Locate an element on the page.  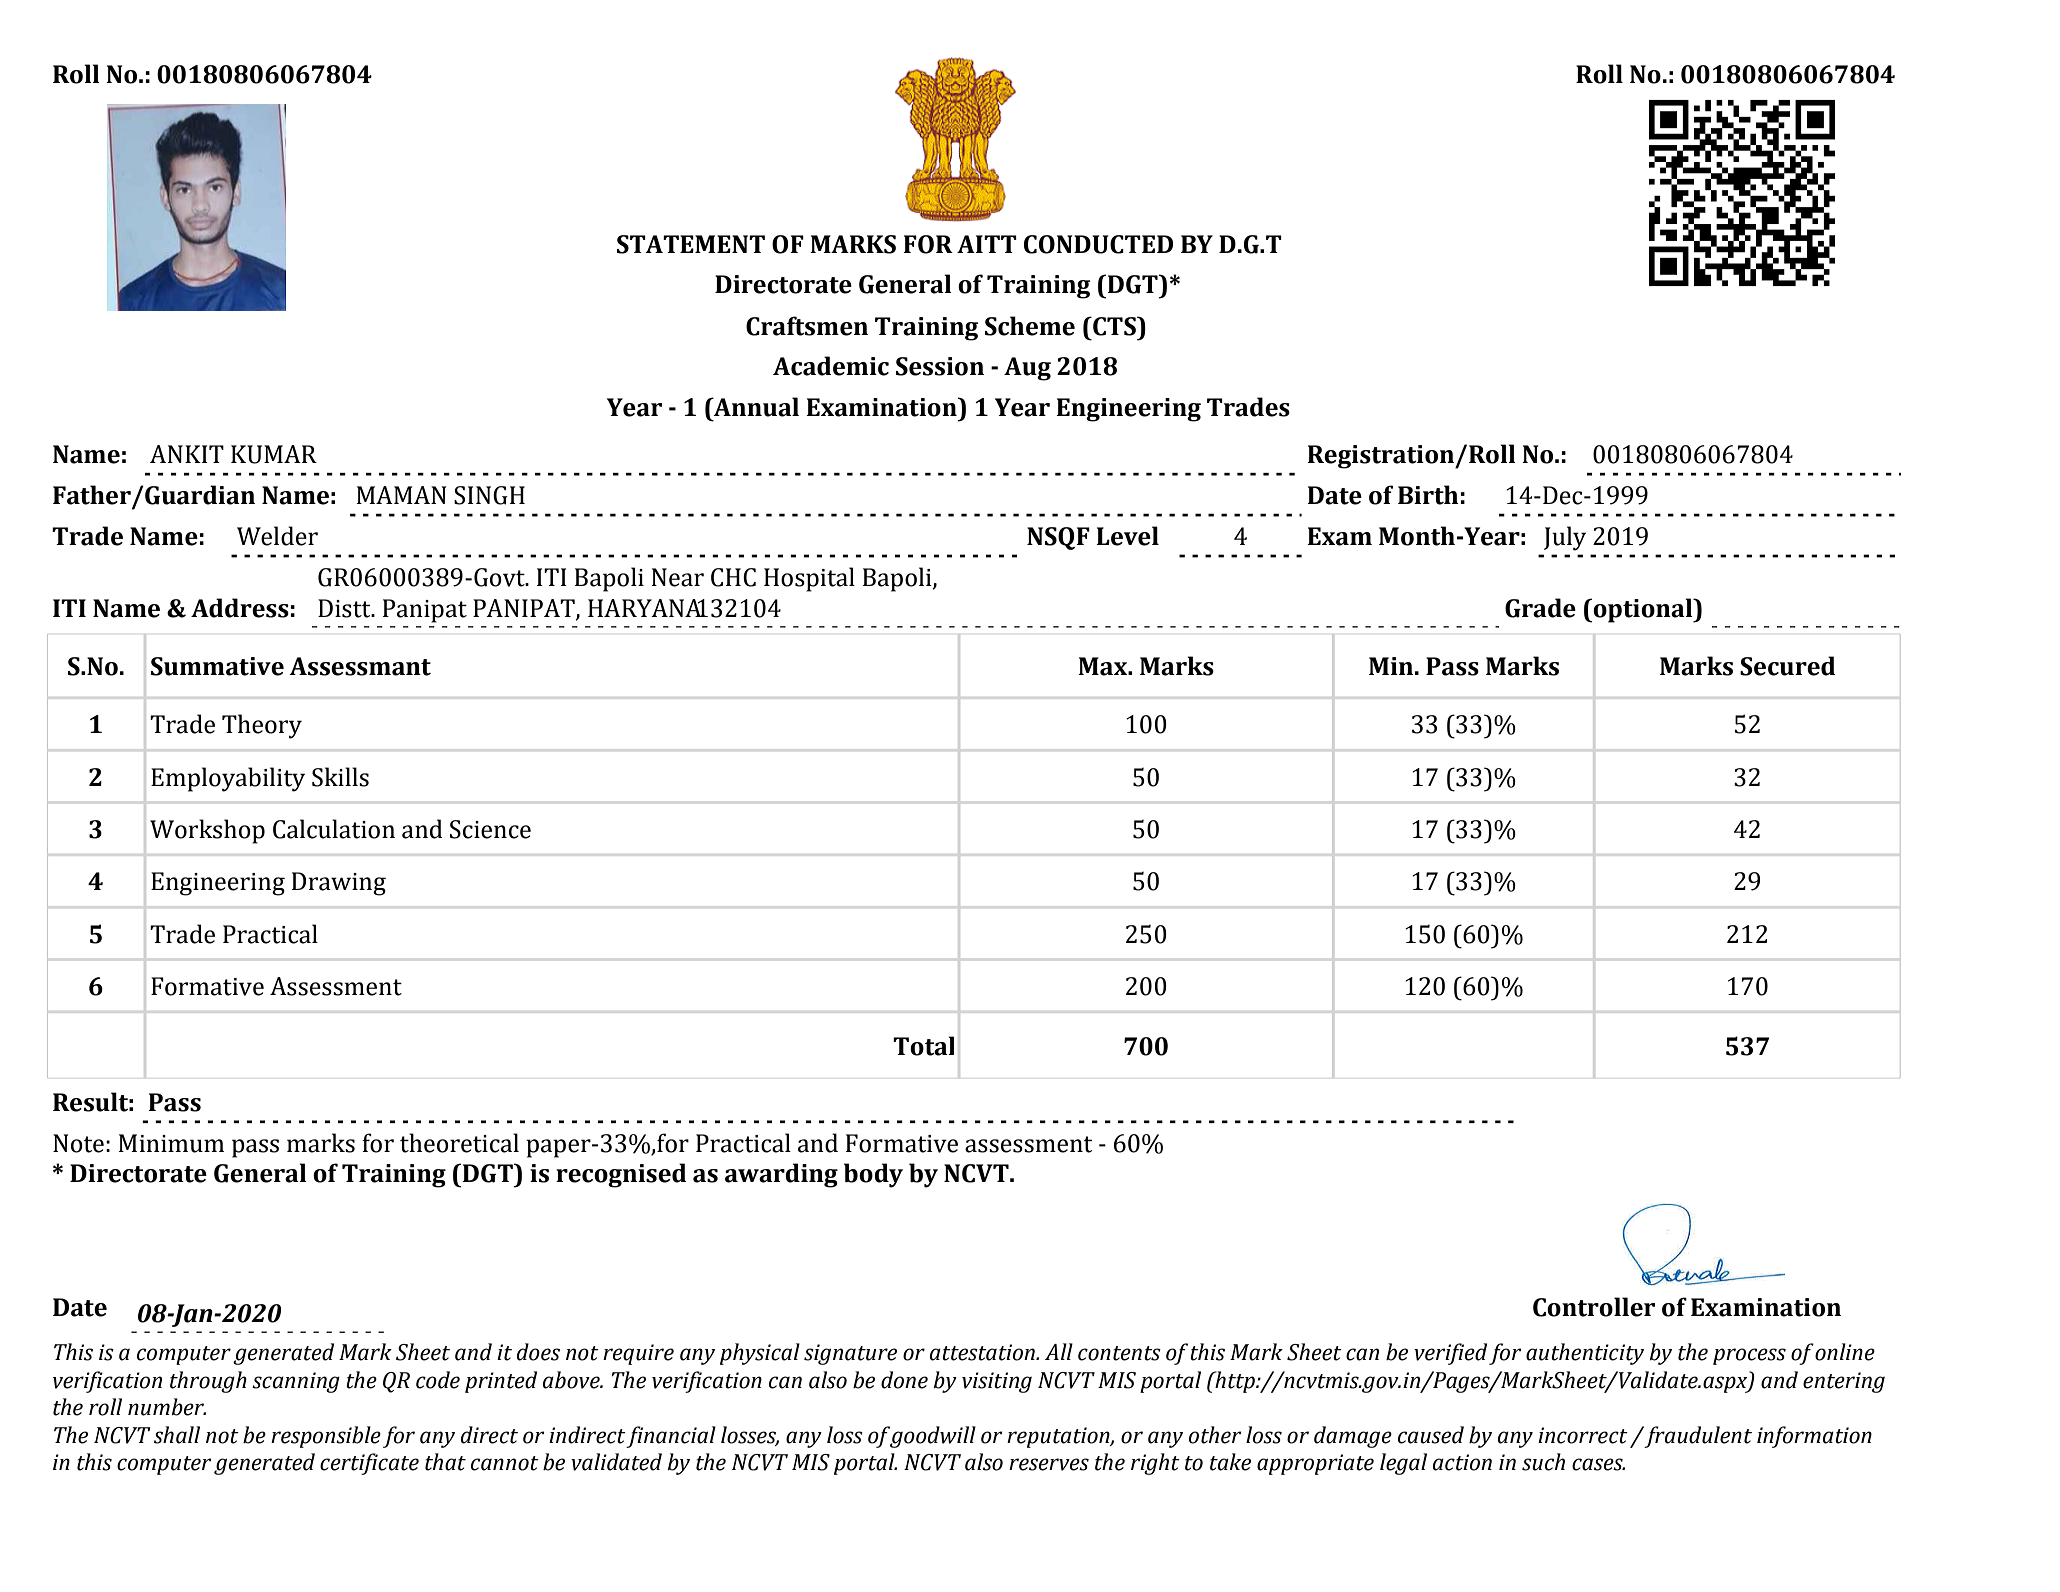
Scheme is located at coordinates (1030, 326).
